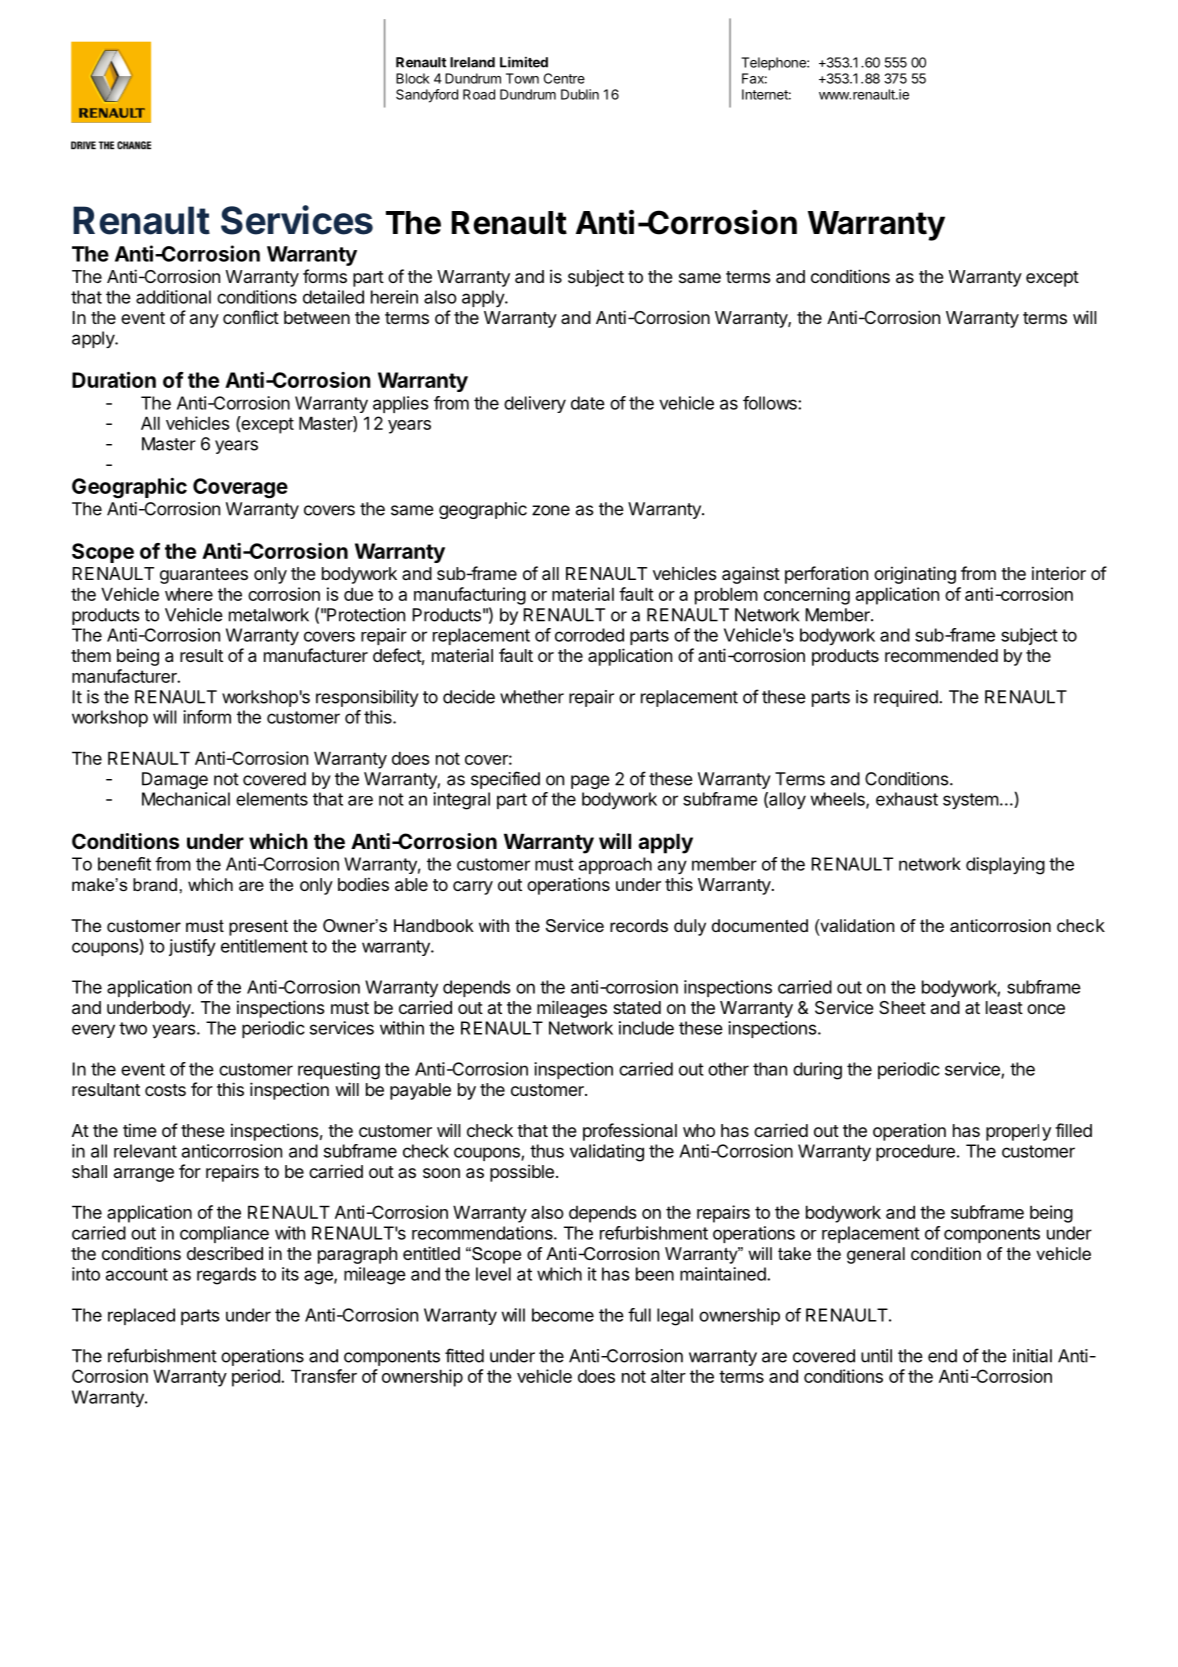 The width and height of the image is (1178, 1667). What do you see at coordinates (141, 1316) in the image?
I see `replaced` at bounding box center [141, 1316].
